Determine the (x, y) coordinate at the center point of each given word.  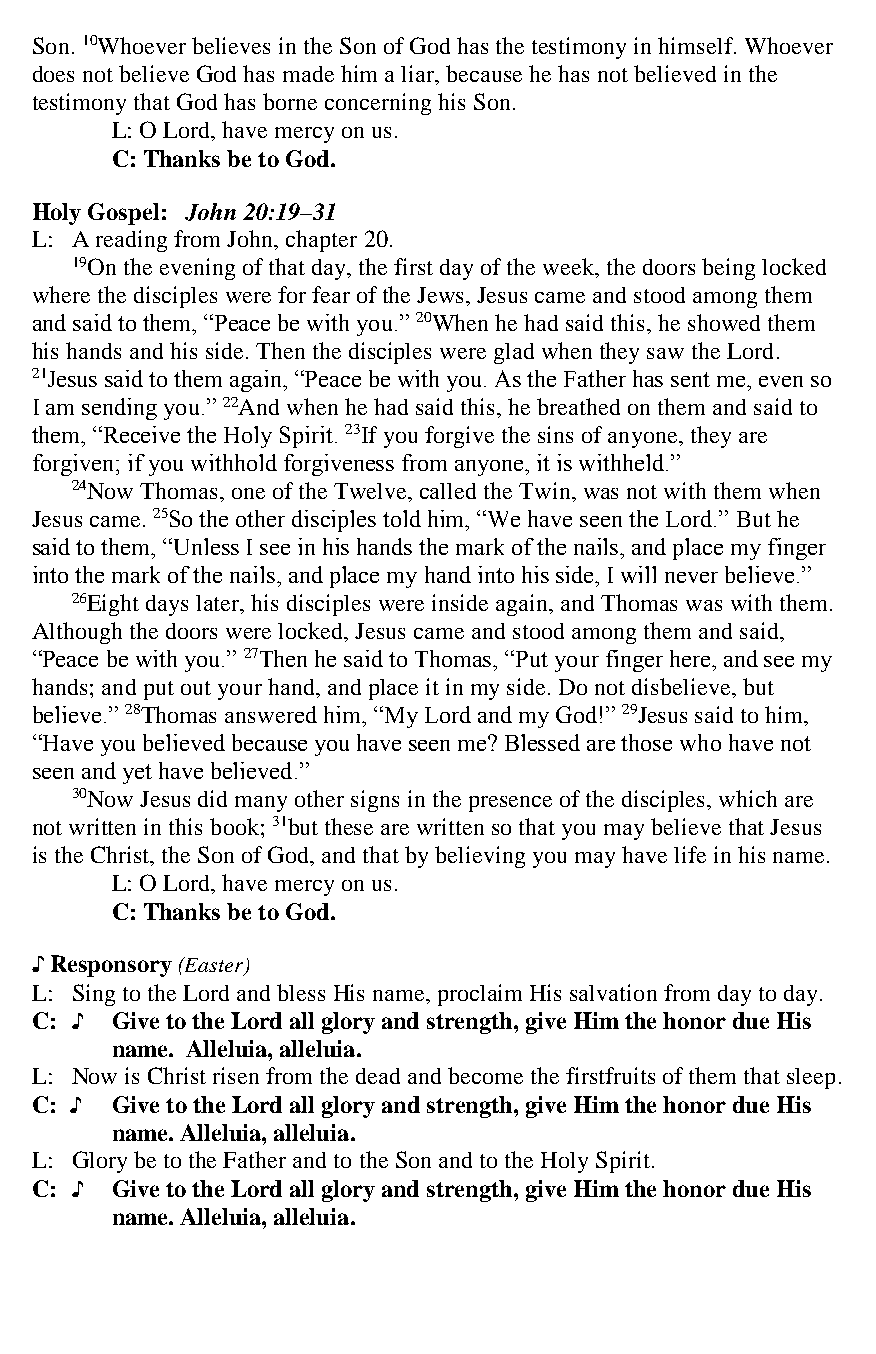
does (53, 74)
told (402, 518)
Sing (94, 995)
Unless (205, 546)
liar (419, 73)
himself (696, 45)
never (691, 577)
